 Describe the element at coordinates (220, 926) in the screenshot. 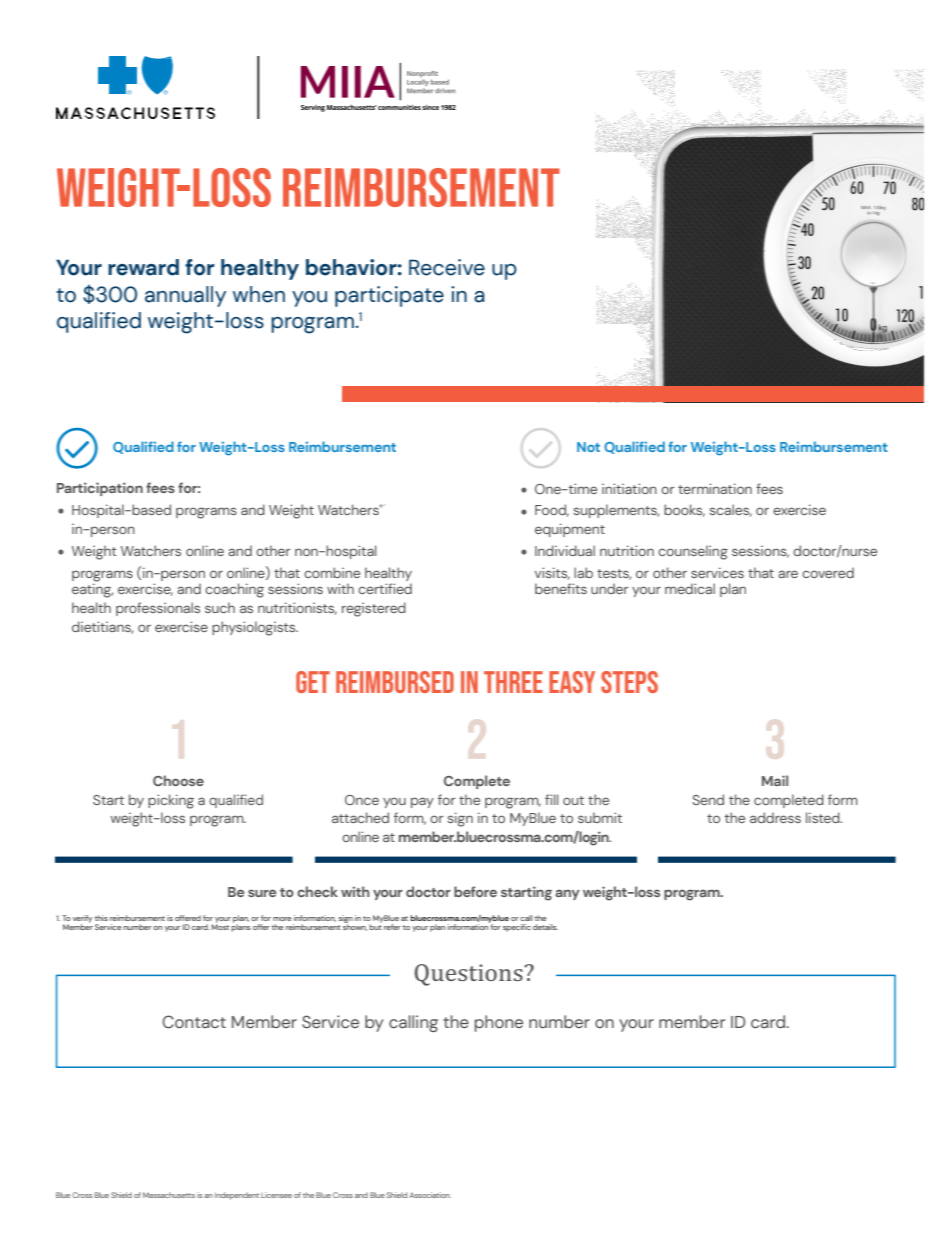

I see `Most` at that location.
